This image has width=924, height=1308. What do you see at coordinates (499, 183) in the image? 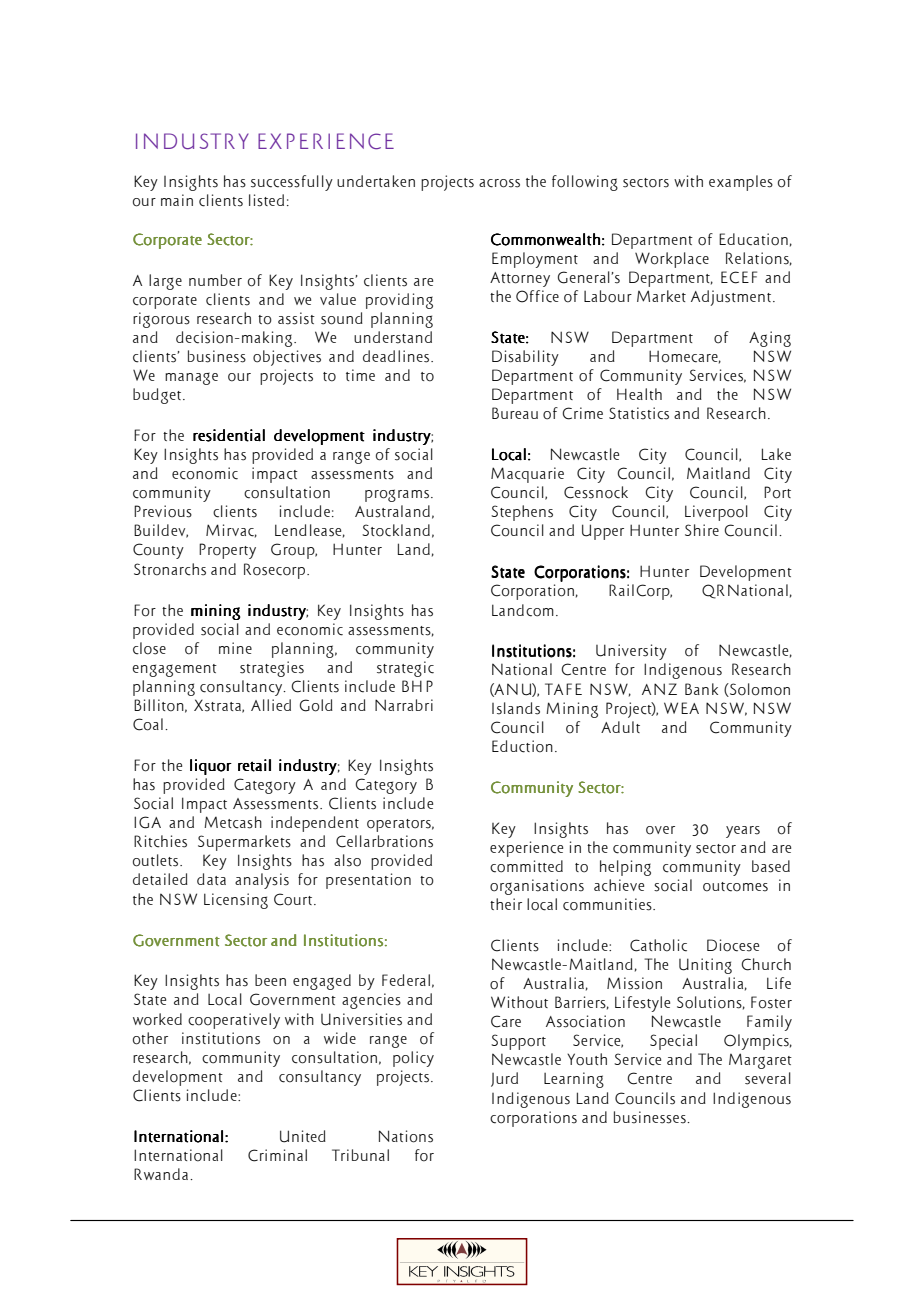
I see `across` at bounding box center [499, 183].
